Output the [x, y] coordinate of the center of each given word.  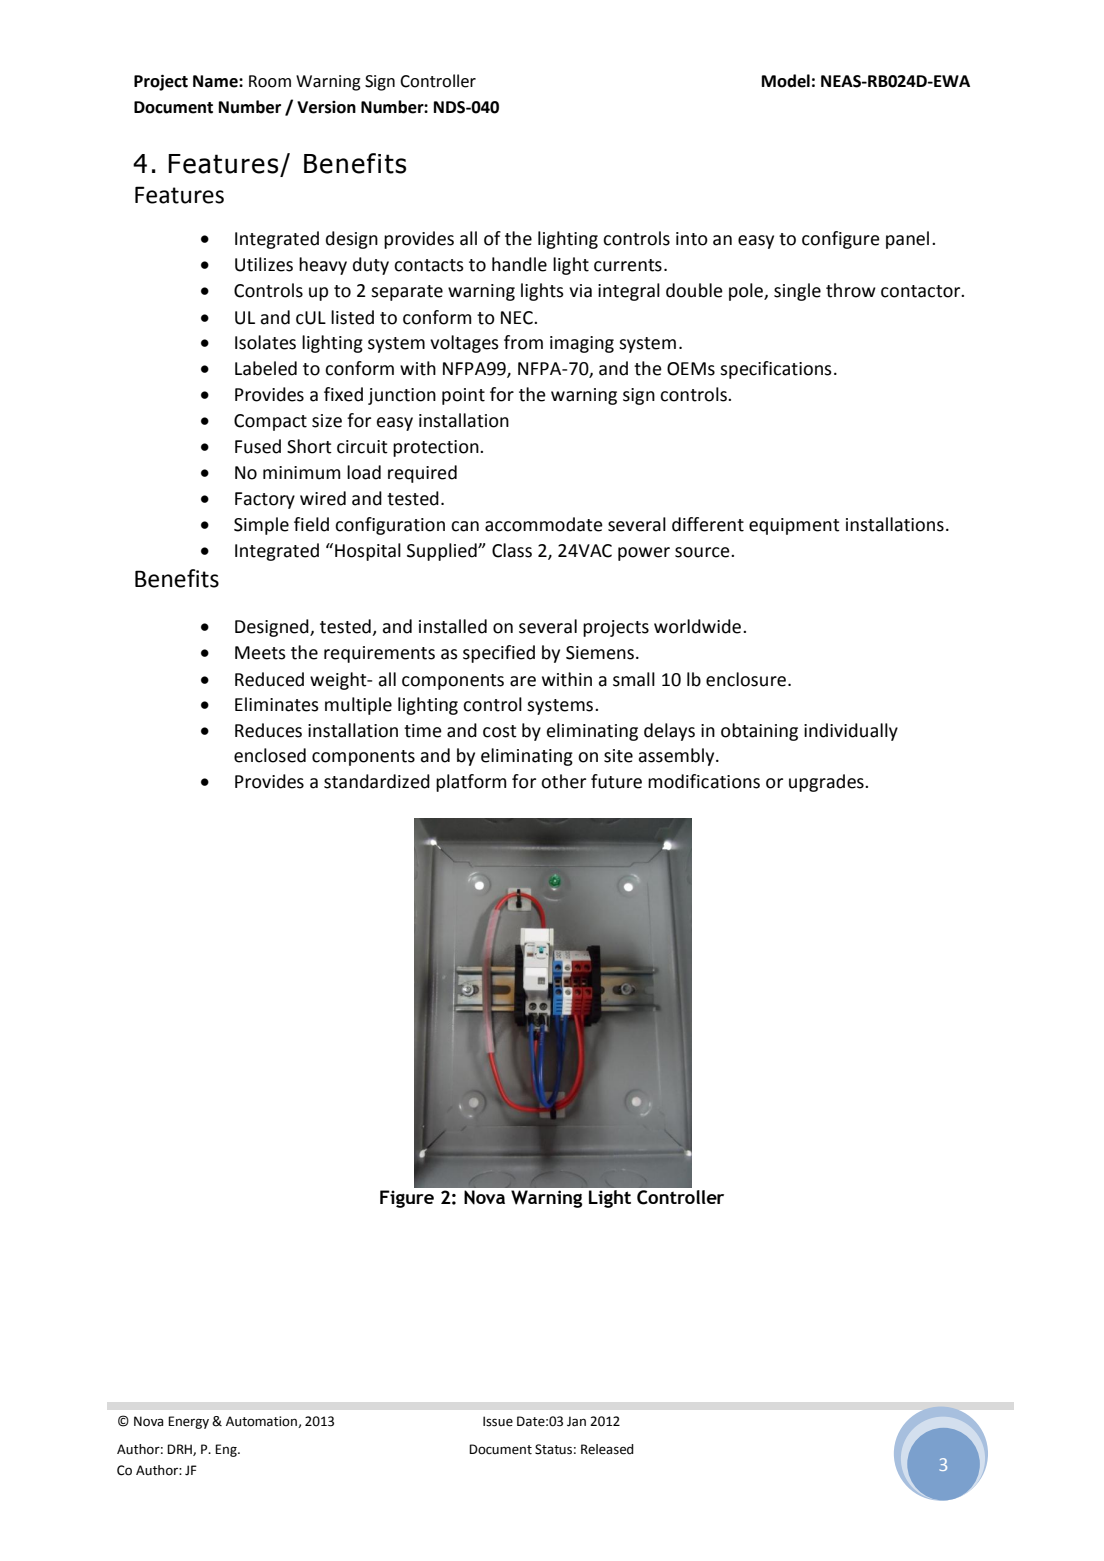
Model [786, 81]
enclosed [270, 755]
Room [270, 81]
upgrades [827, 783]
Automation [262, 1422]
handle [519, 264]
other [563, 781]
